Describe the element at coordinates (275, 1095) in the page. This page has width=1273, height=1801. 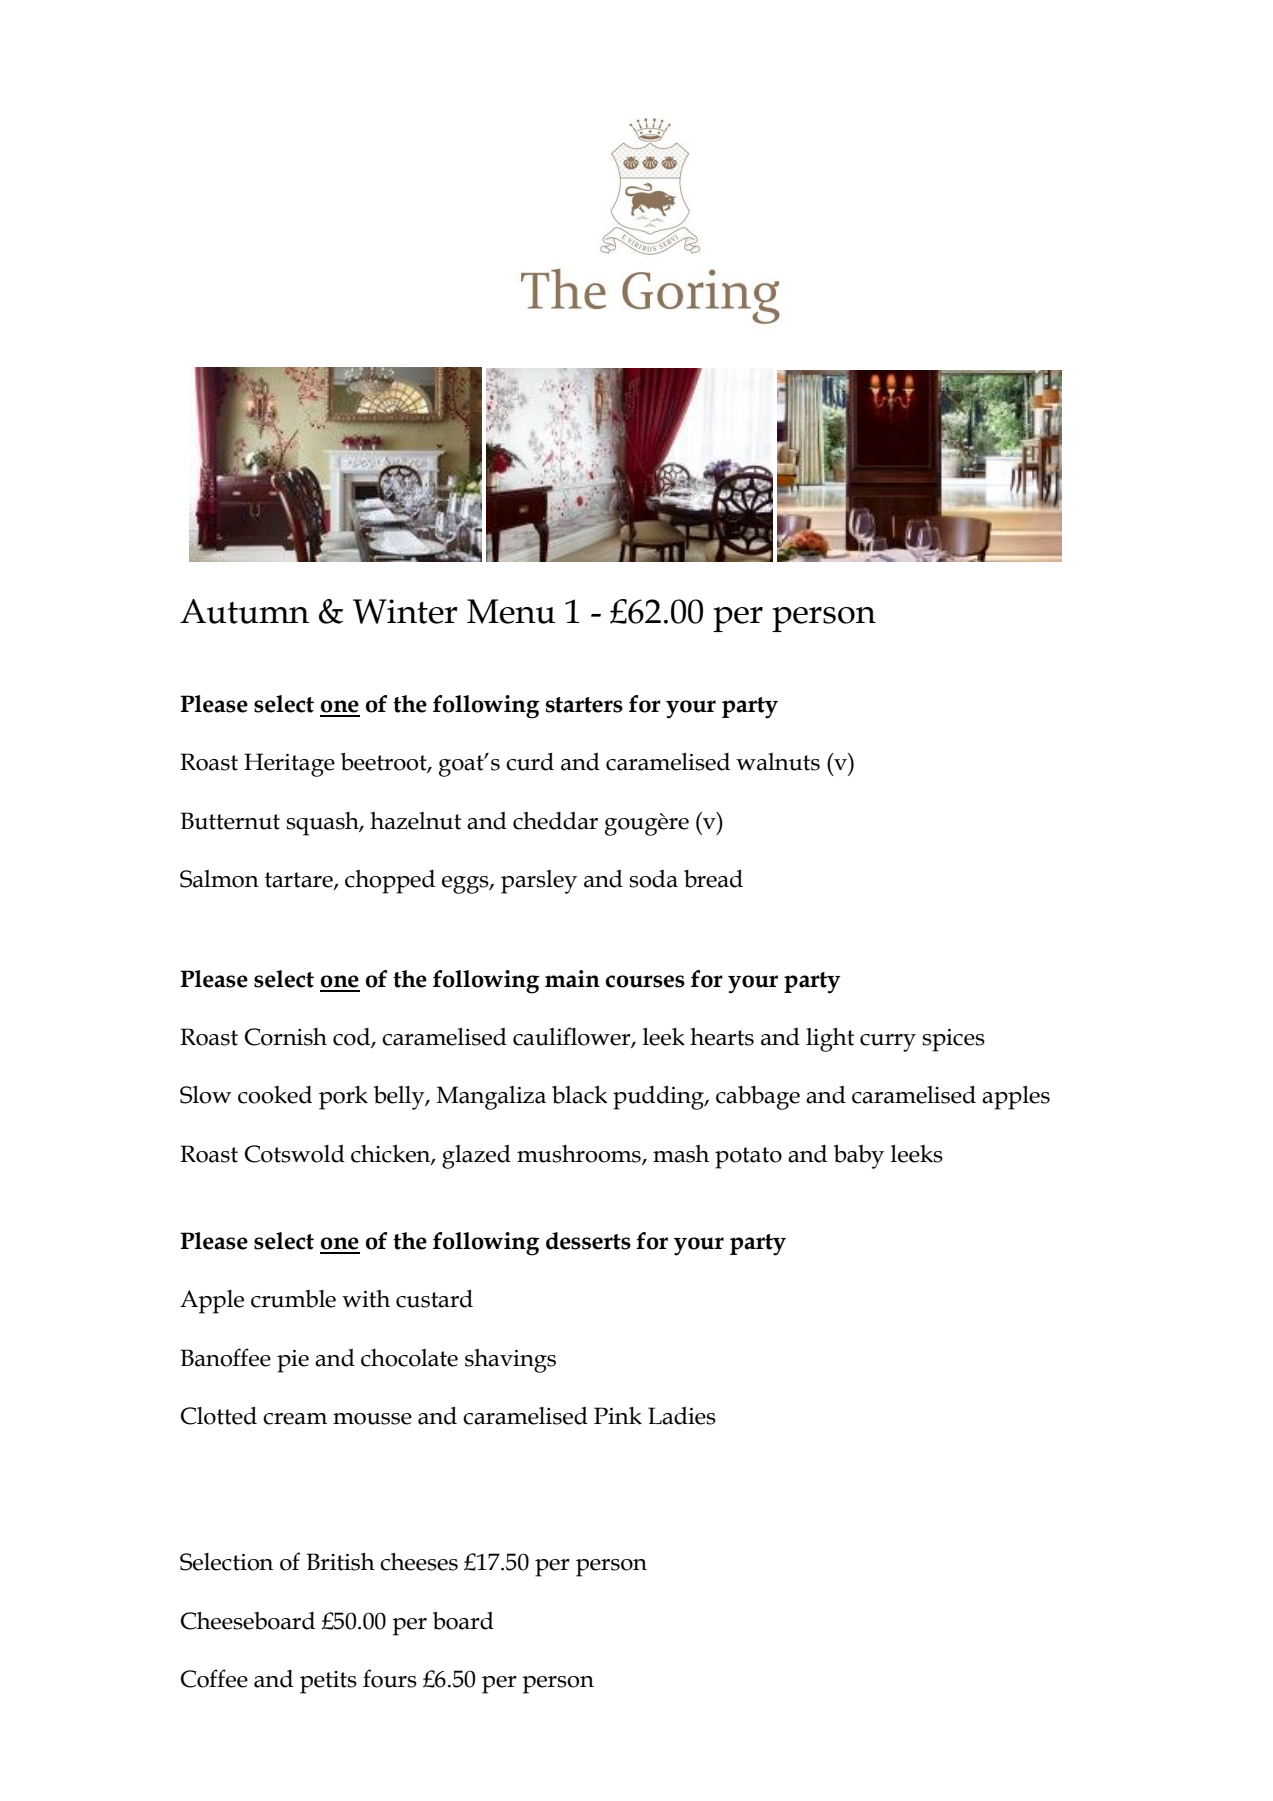
I see `cooked` at that location.
